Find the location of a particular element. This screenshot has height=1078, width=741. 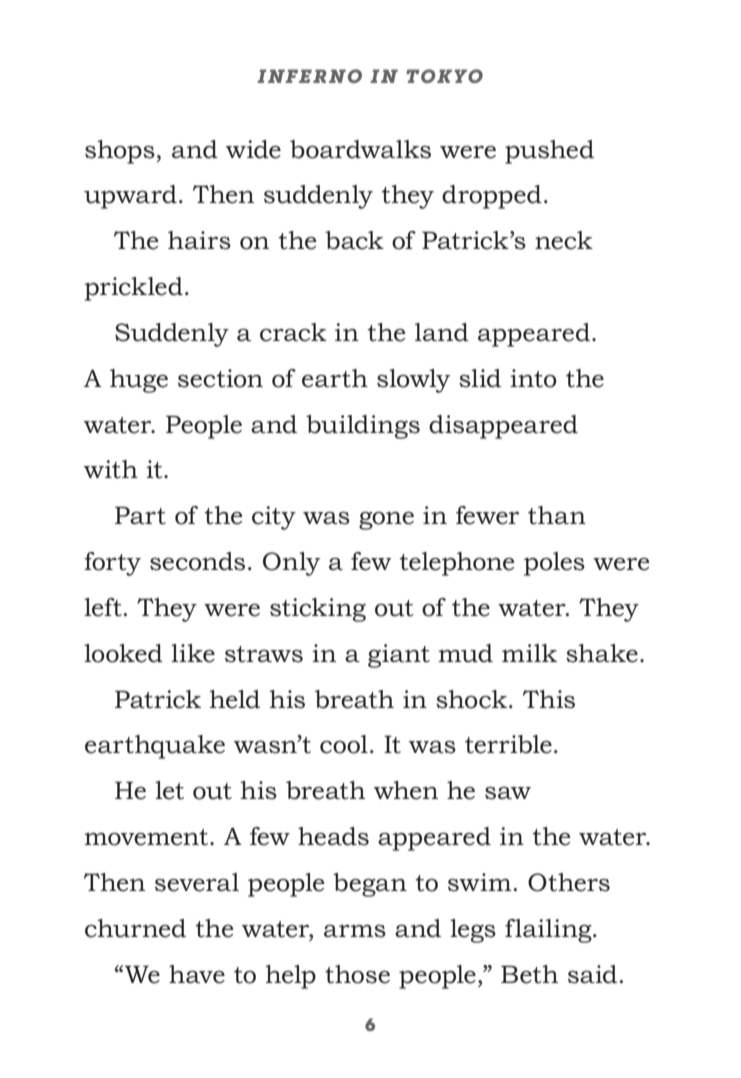

into is located at coordinates (533, 378).
